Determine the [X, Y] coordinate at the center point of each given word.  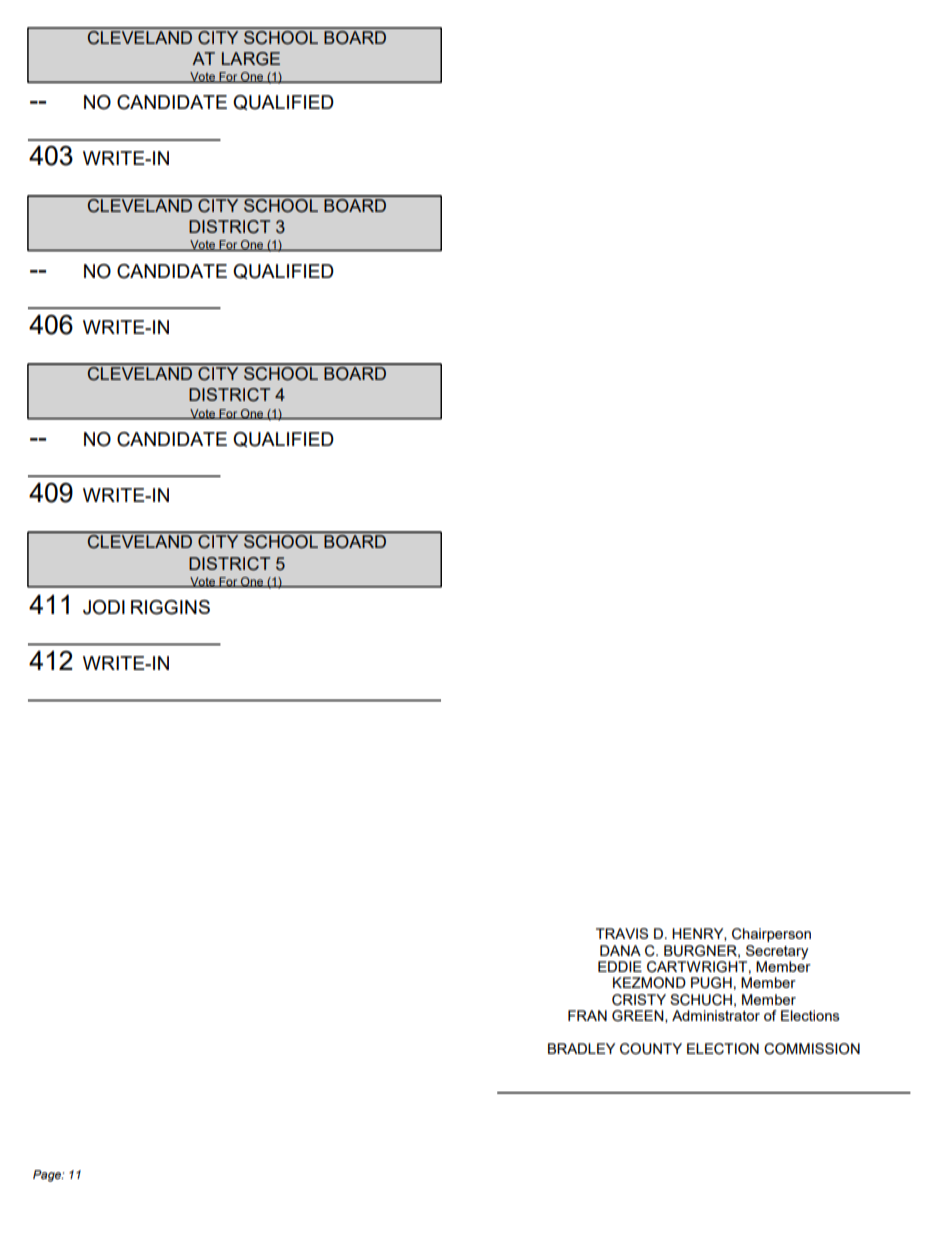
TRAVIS [622, 933]
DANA [620, 950]
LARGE [251, 59]
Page [48, 1176]
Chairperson [771, 935]
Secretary [777, 952]
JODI [104, 607]
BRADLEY [581, 1048]
